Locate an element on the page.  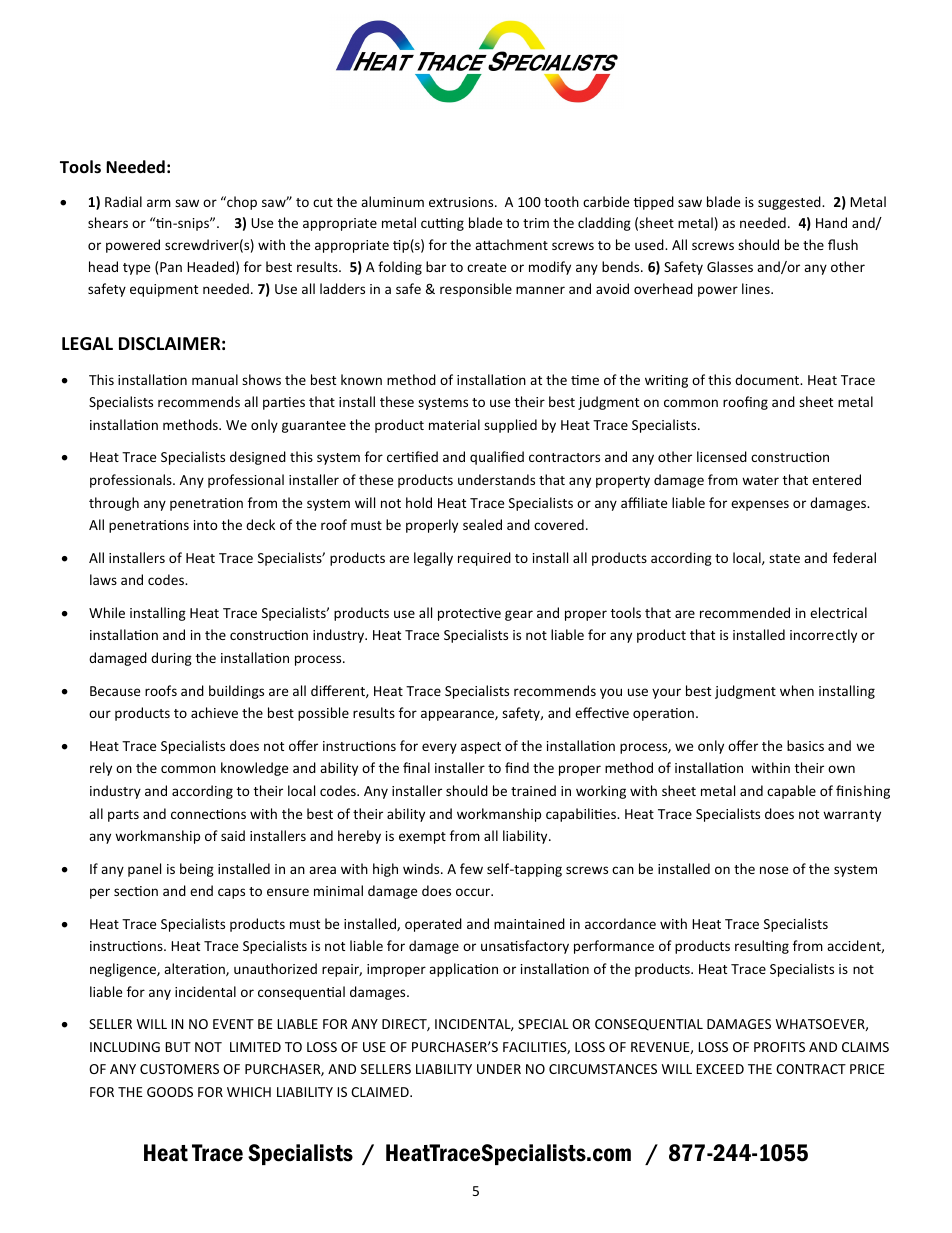
attachment is located at coordinates (511, 244).
